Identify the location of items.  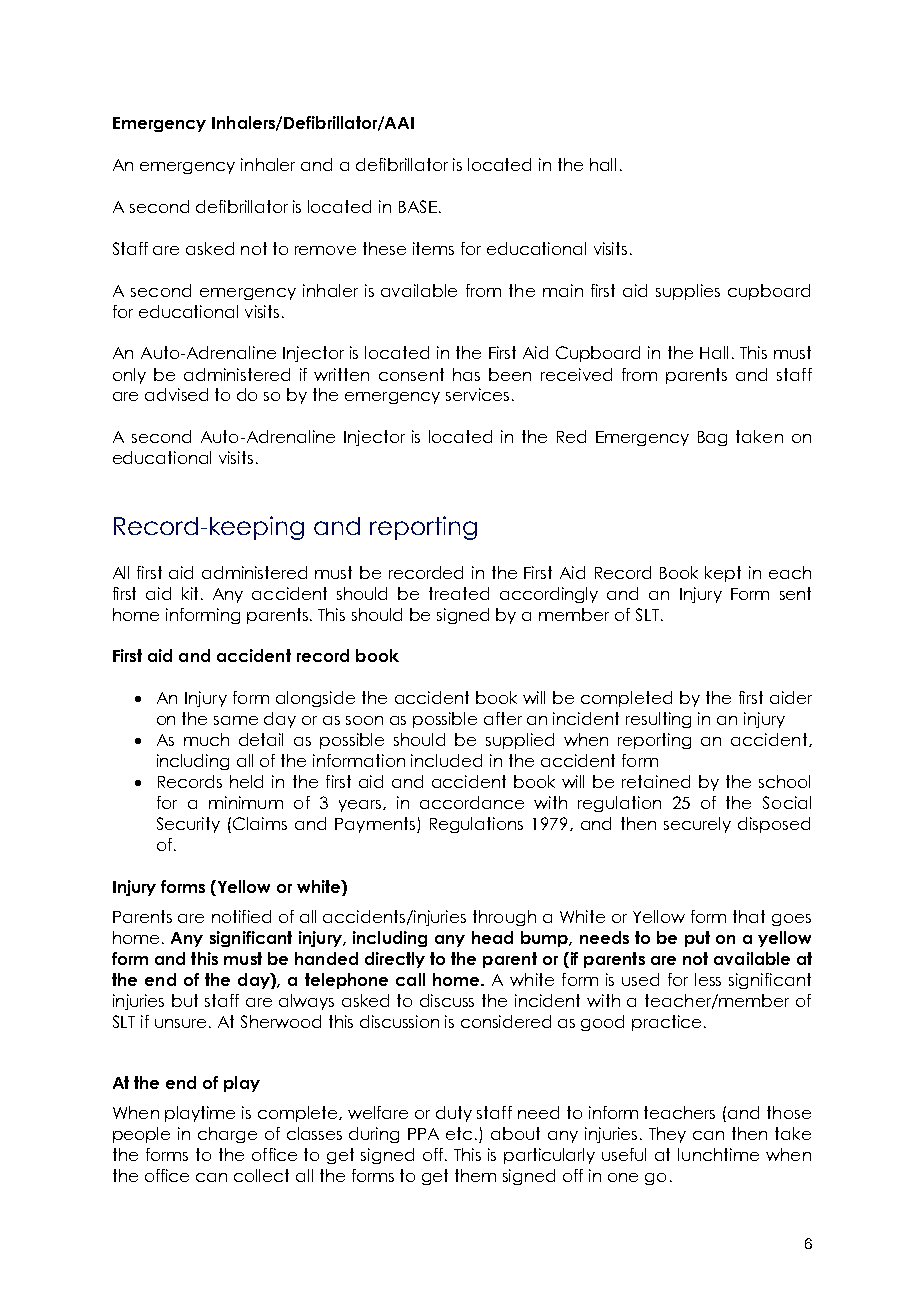
(433, 248).
